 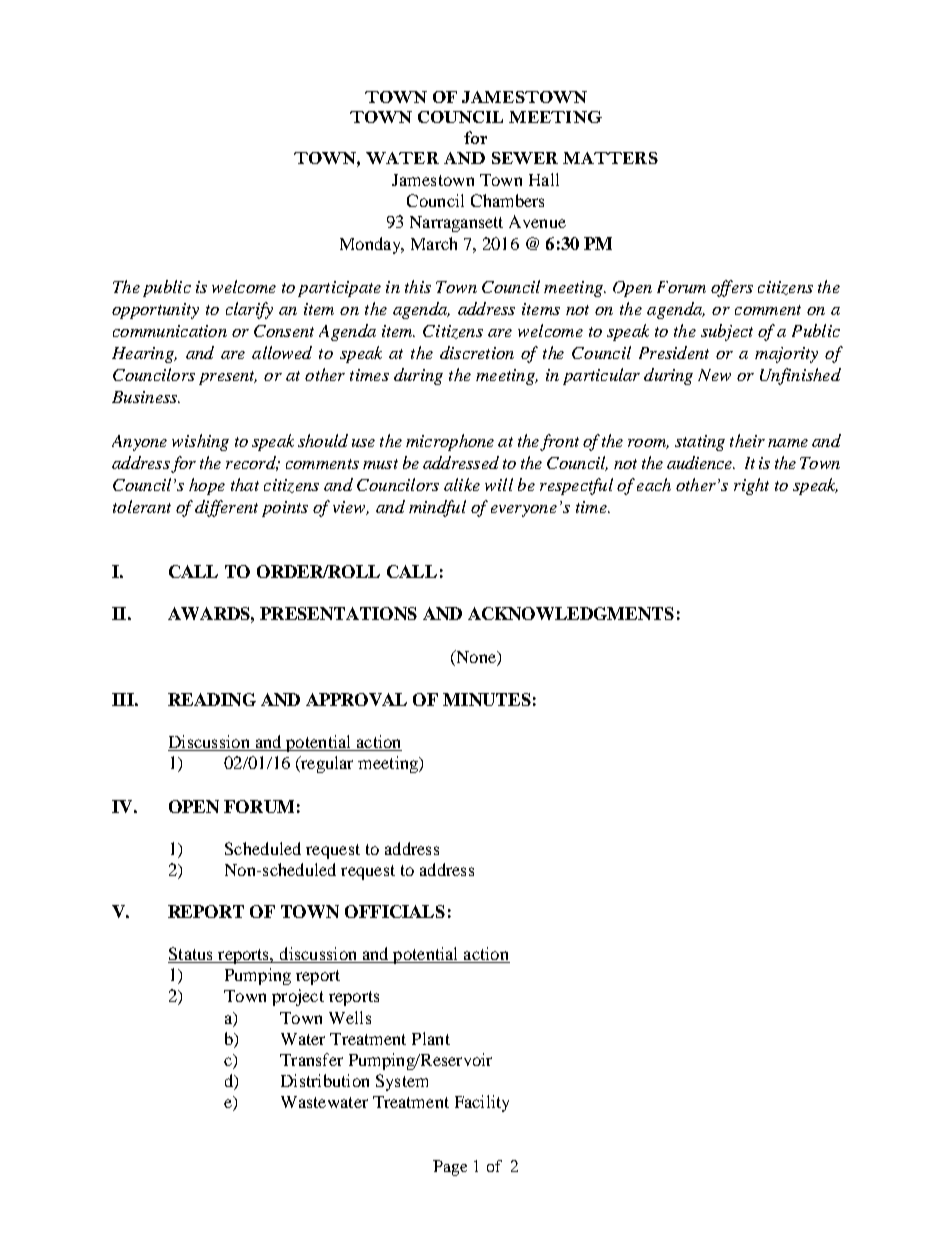 I want to click on READING, so click(x=212, y=699).
